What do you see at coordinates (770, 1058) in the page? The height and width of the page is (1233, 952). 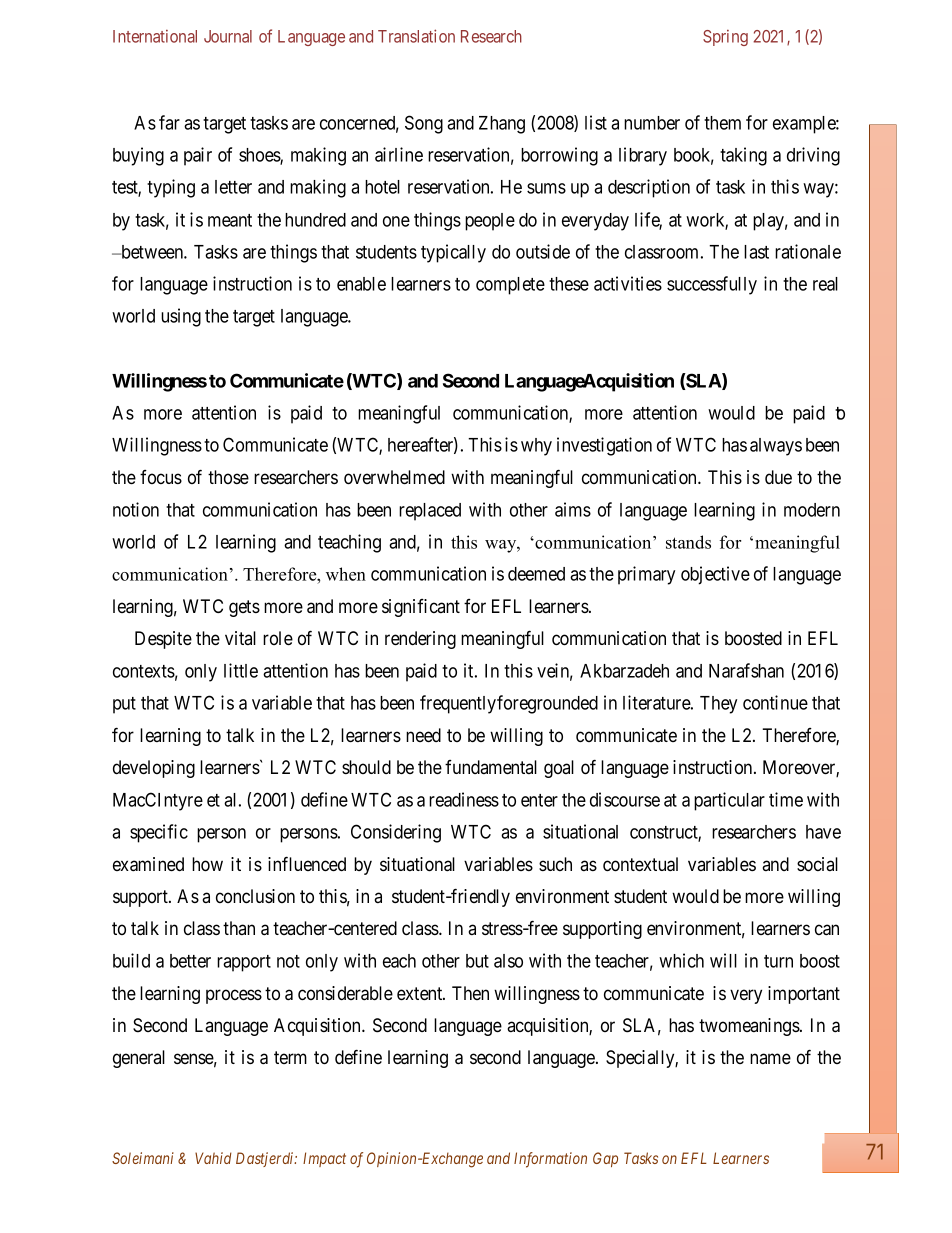 I see `name` at bounding box center [770, 1058].
